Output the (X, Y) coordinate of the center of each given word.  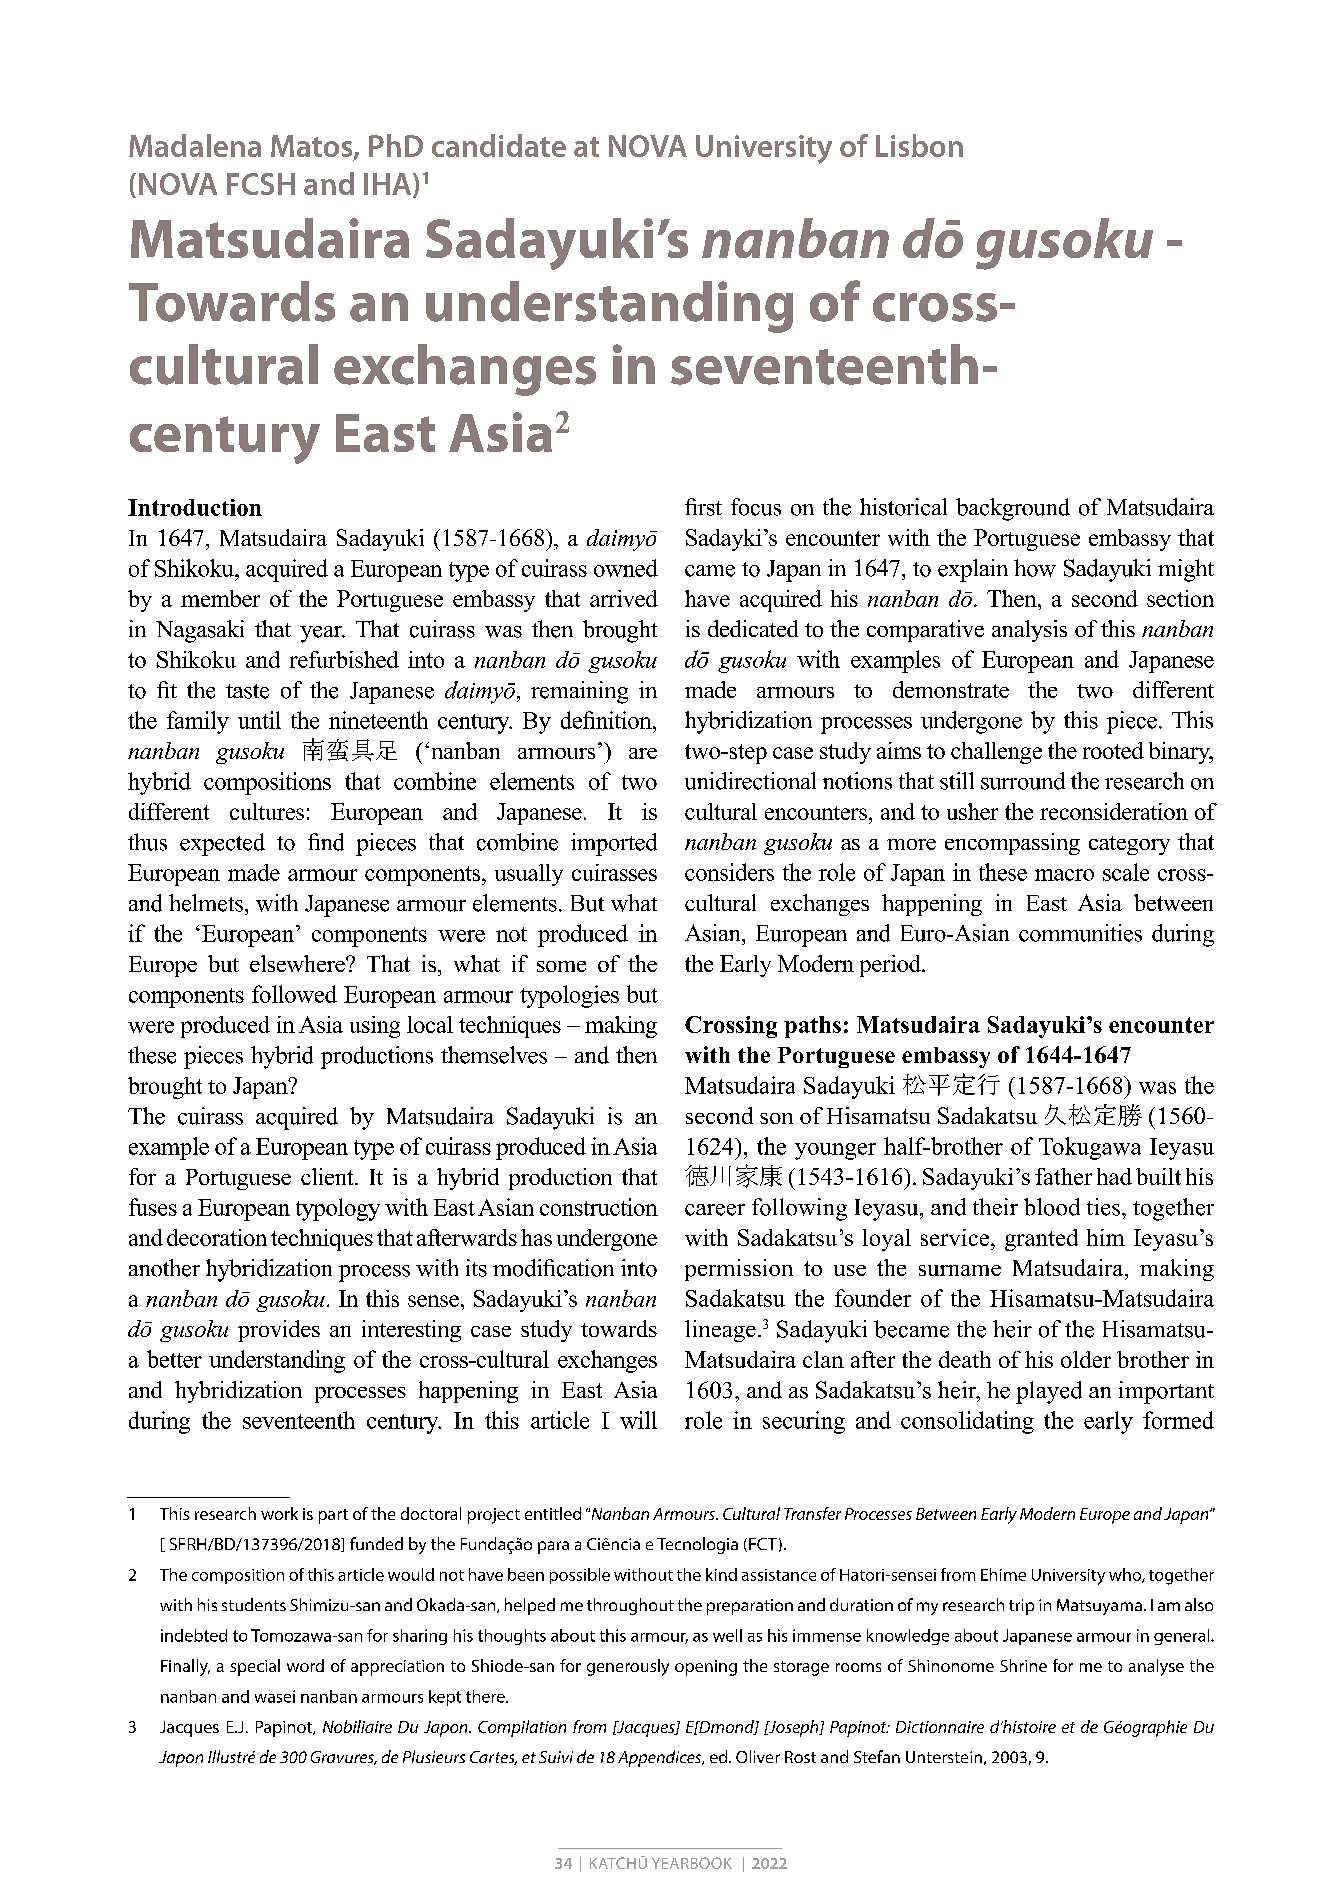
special (255, 1667)
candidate (499, 145)
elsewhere (298, 963)
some (561, 966)
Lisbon (919, 145)
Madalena (195, 145)
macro (1064, 875)
